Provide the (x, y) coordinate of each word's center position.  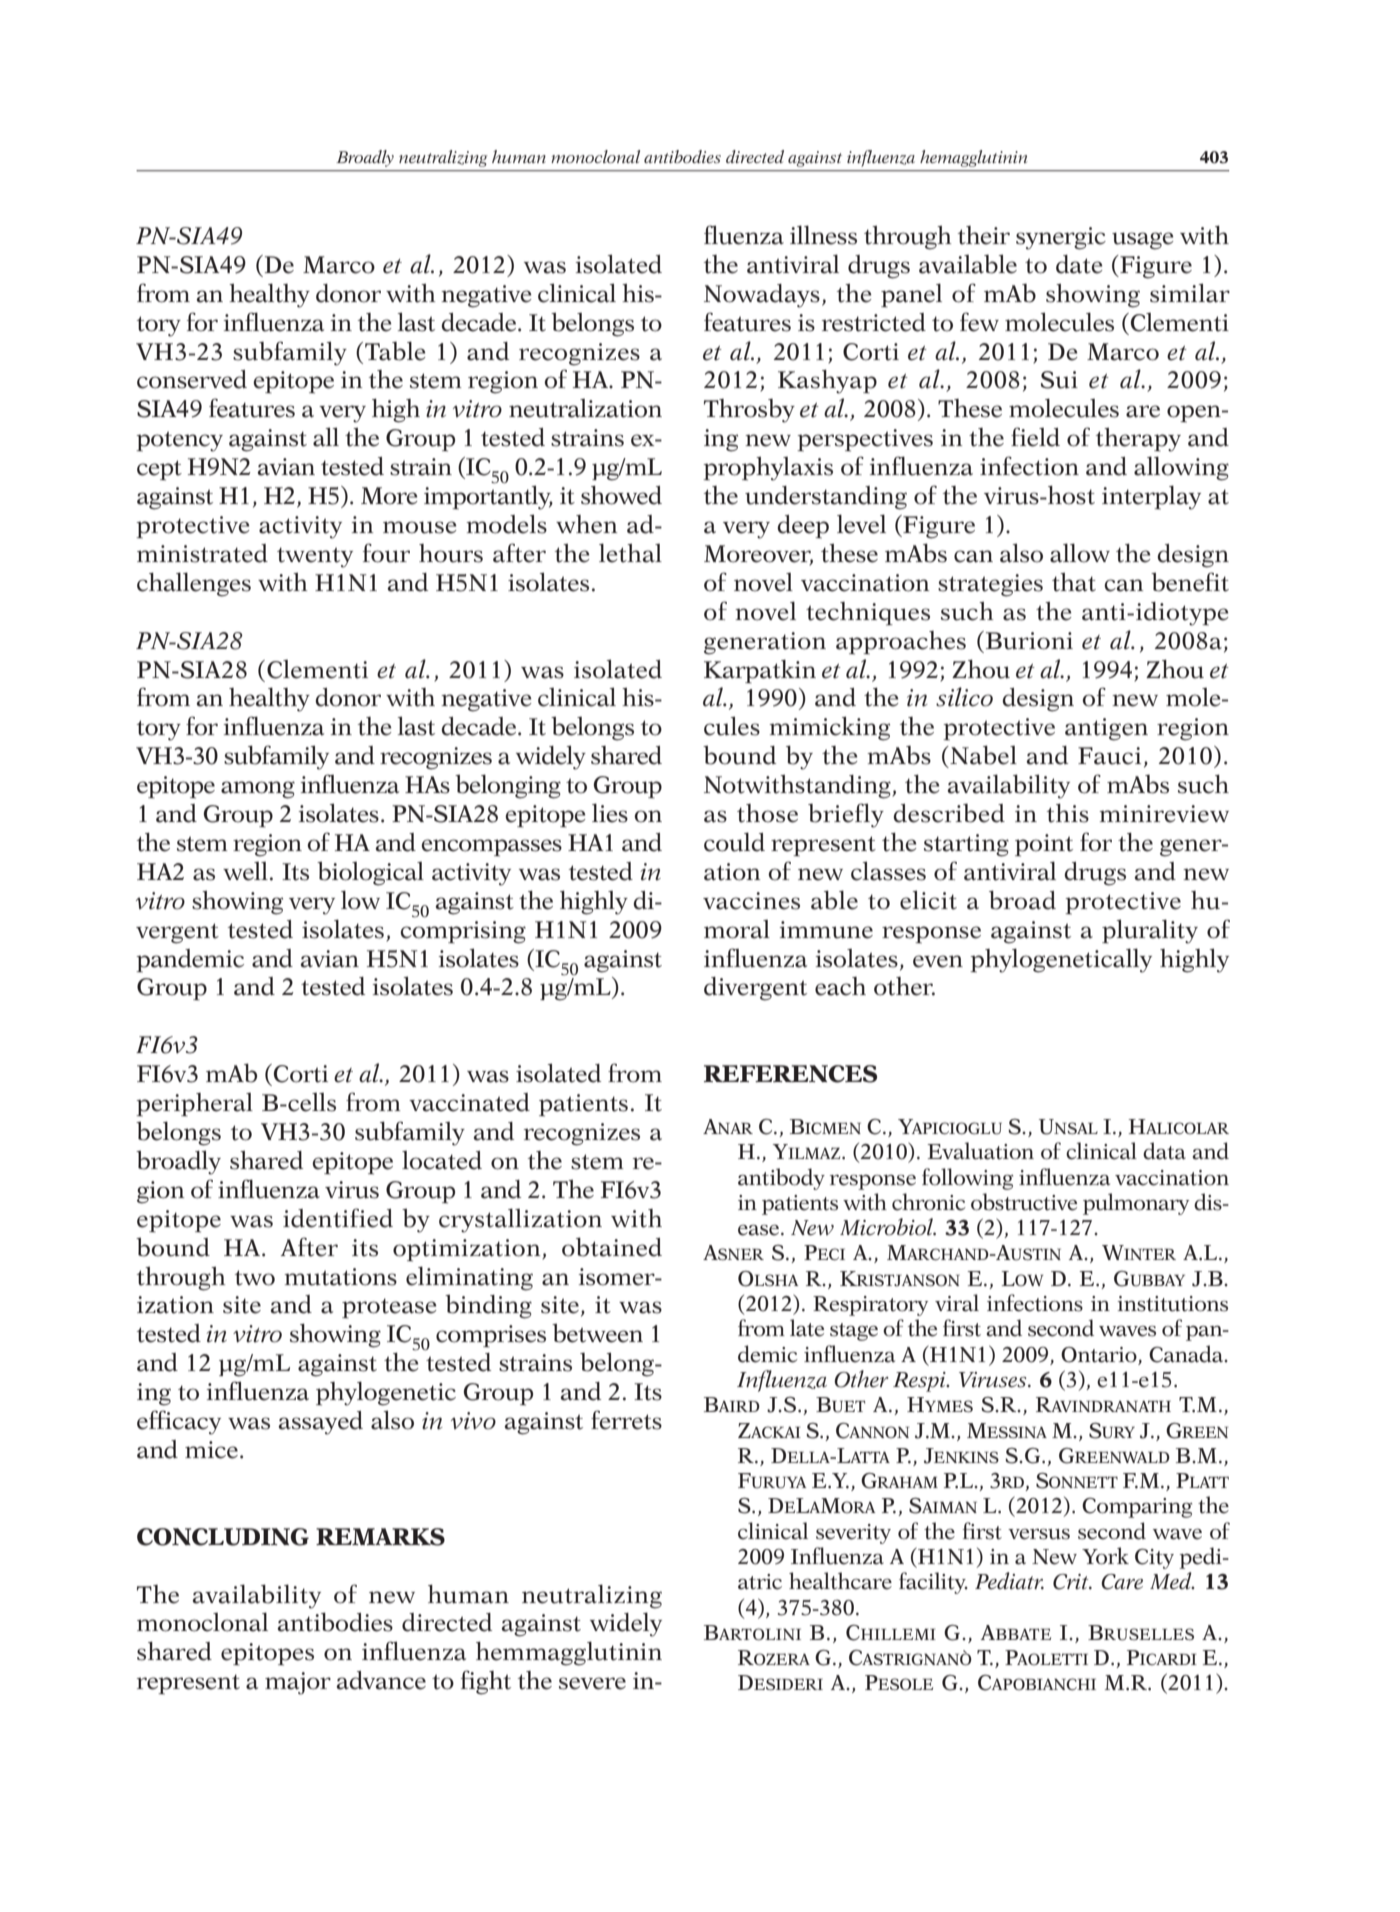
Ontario (1099, 1355)
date (1079, 264)
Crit (1072, 1582)
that (1074, 582)
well (245, 871)
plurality (1150, 931)
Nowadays (762, 296)
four (386, 553)
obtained (612, 1247)
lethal (630, 553)
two (255, 1278)
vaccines (751, 901)
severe (592, 1683)
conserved (192, 379)
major (298, 1683)
